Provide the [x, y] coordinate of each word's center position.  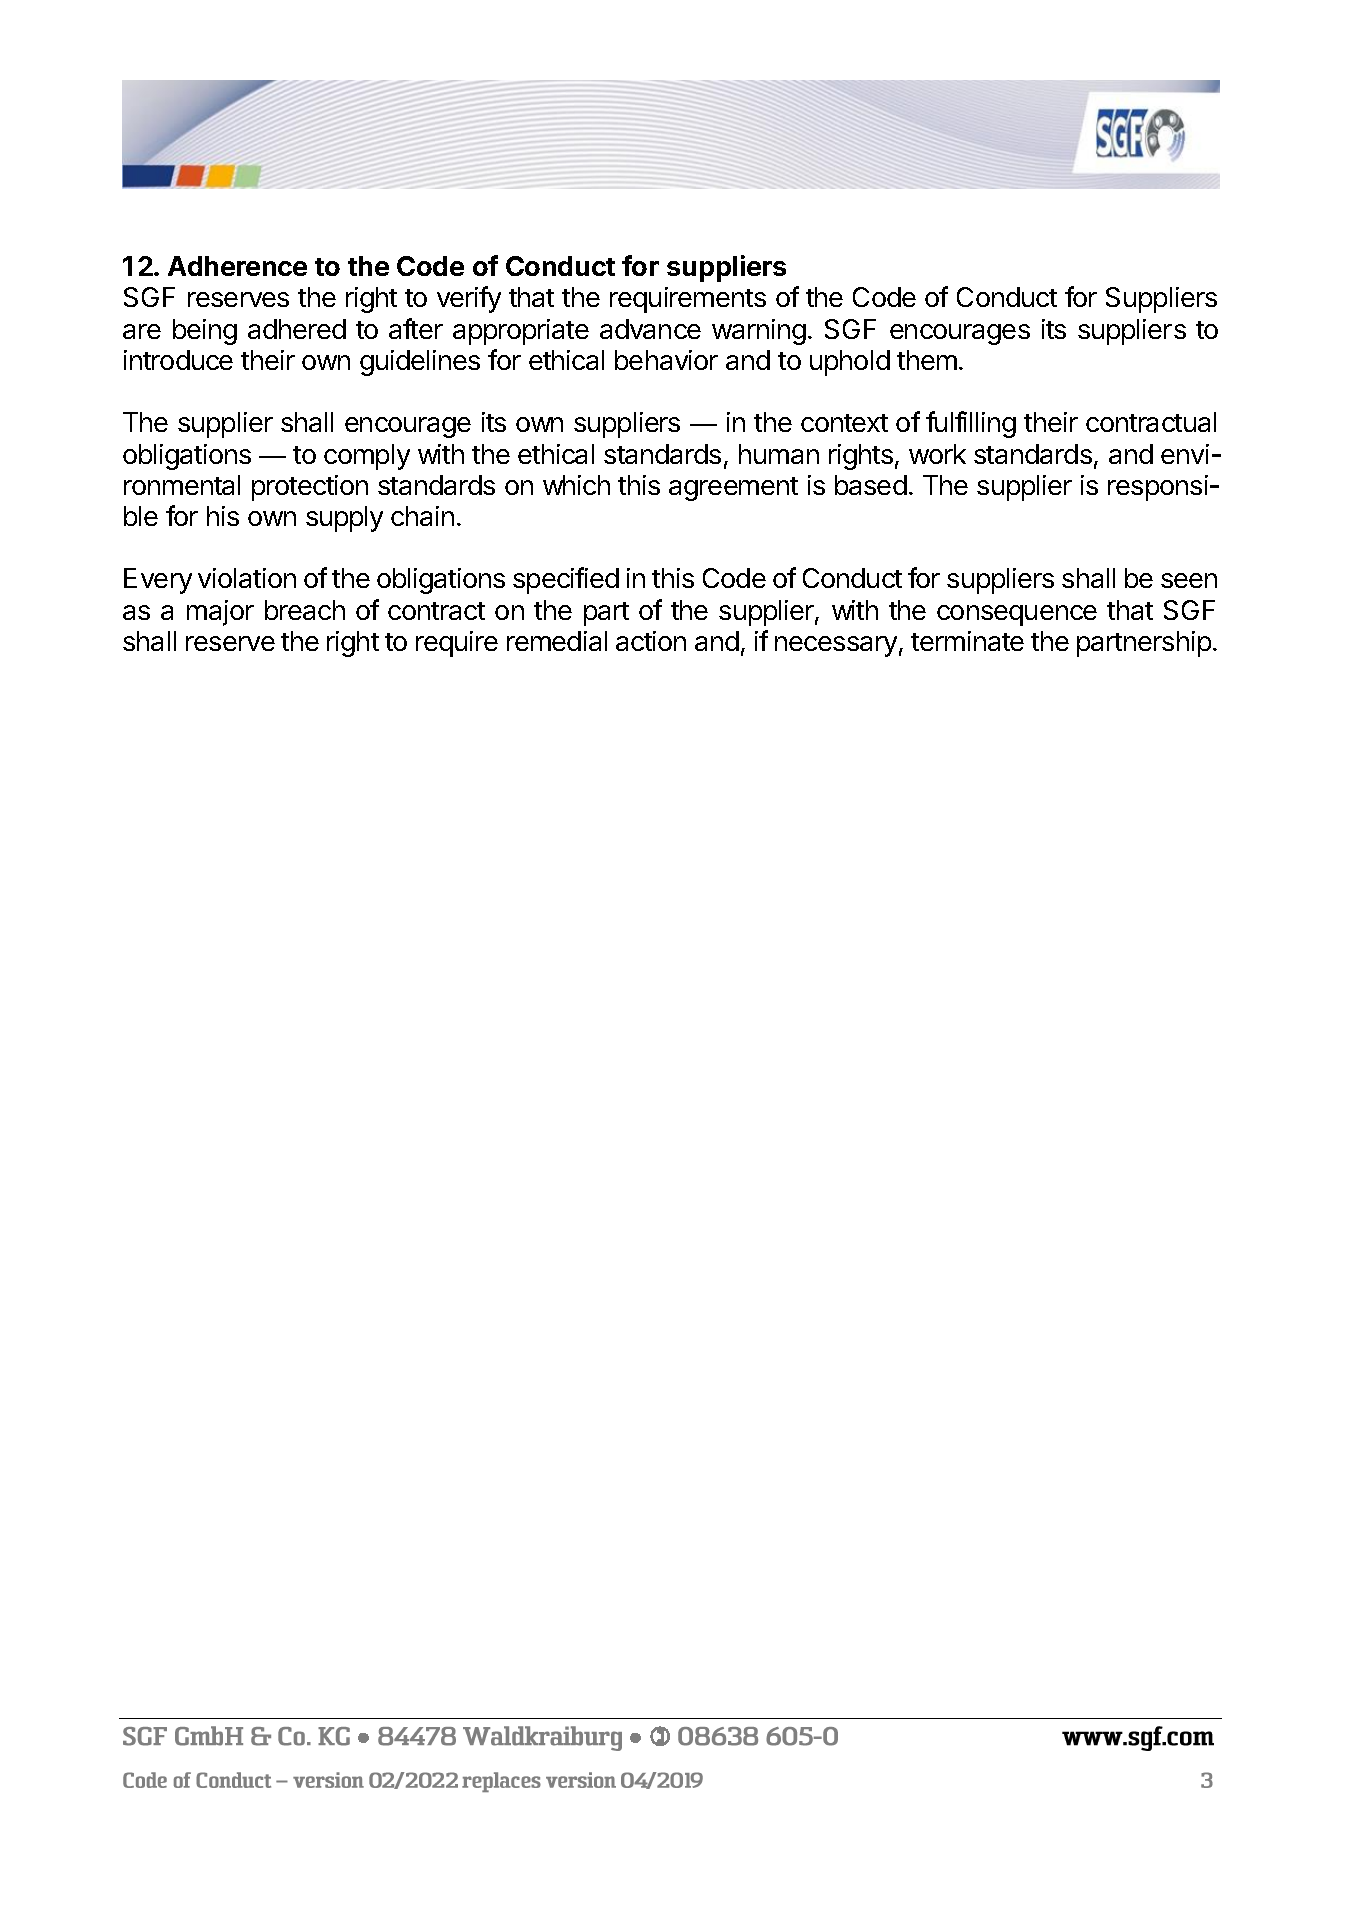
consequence [1017, 615]
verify [469, 299]
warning [759, 332]
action [651, 641]
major [220, 613]
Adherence [237, 266]
